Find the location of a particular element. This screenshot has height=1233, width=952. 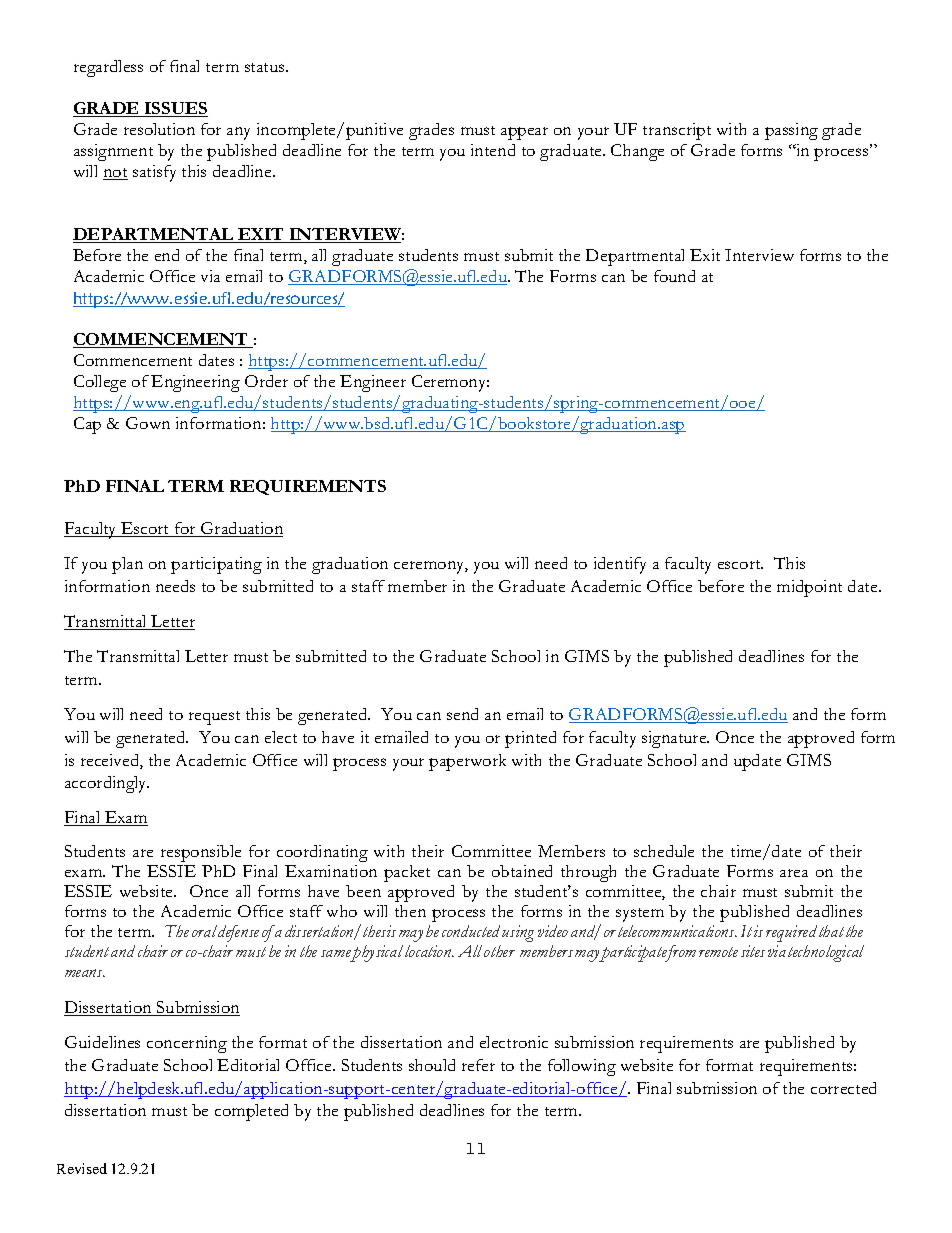

signature is located at coordinates (675, 739).
